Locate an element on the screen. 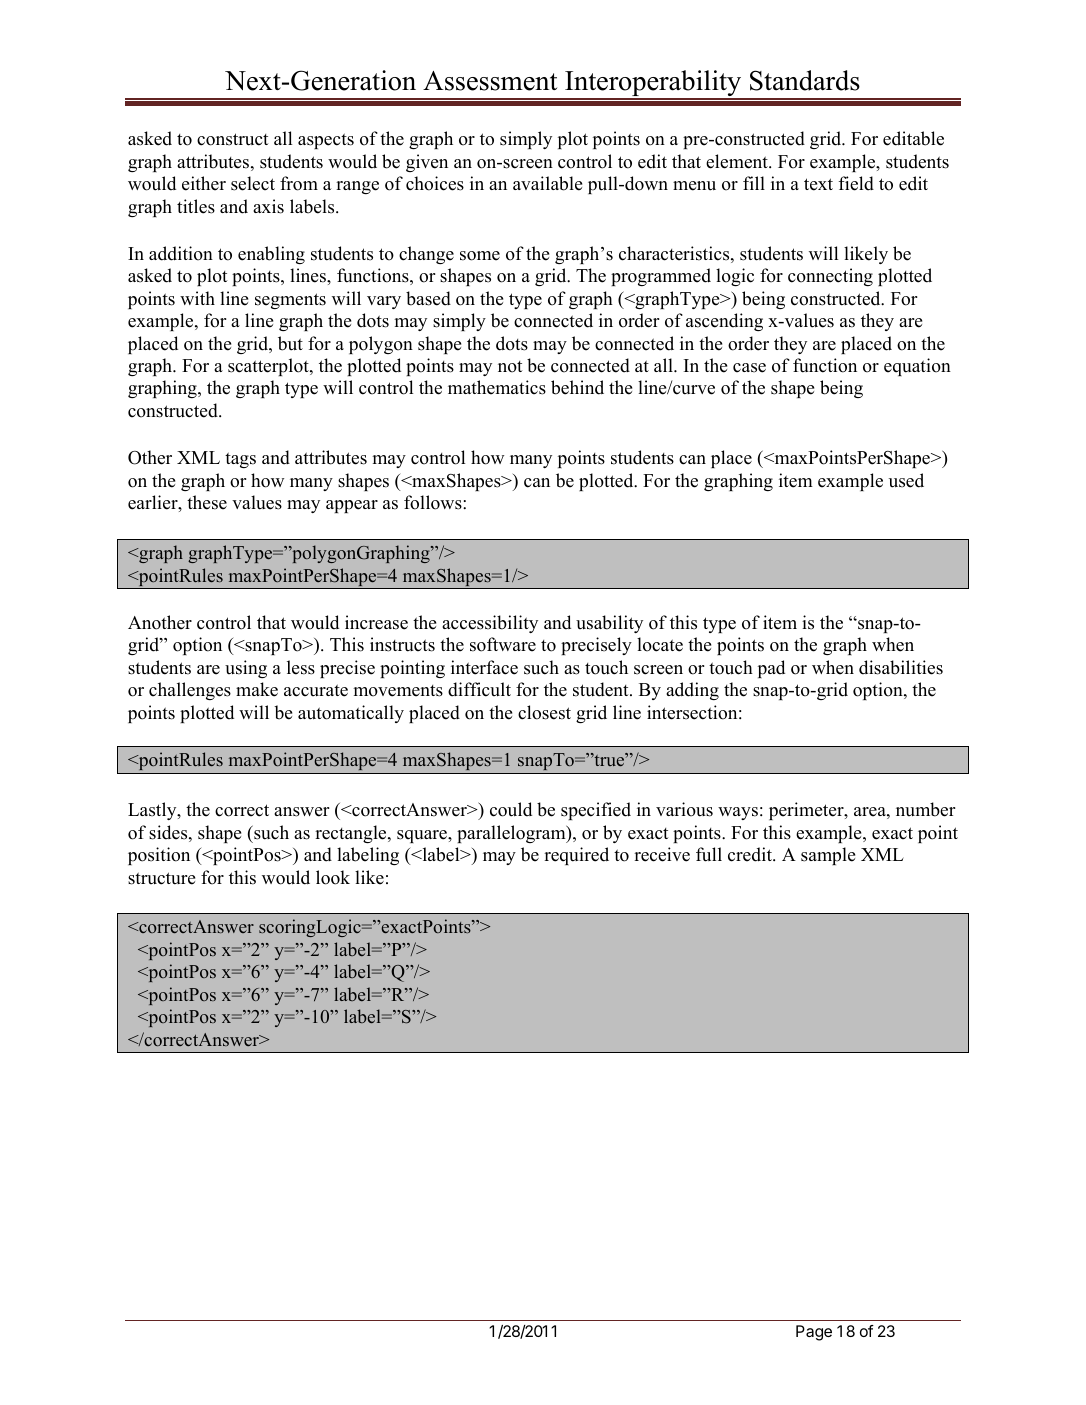  follows is located at coordinates (434, 502).
